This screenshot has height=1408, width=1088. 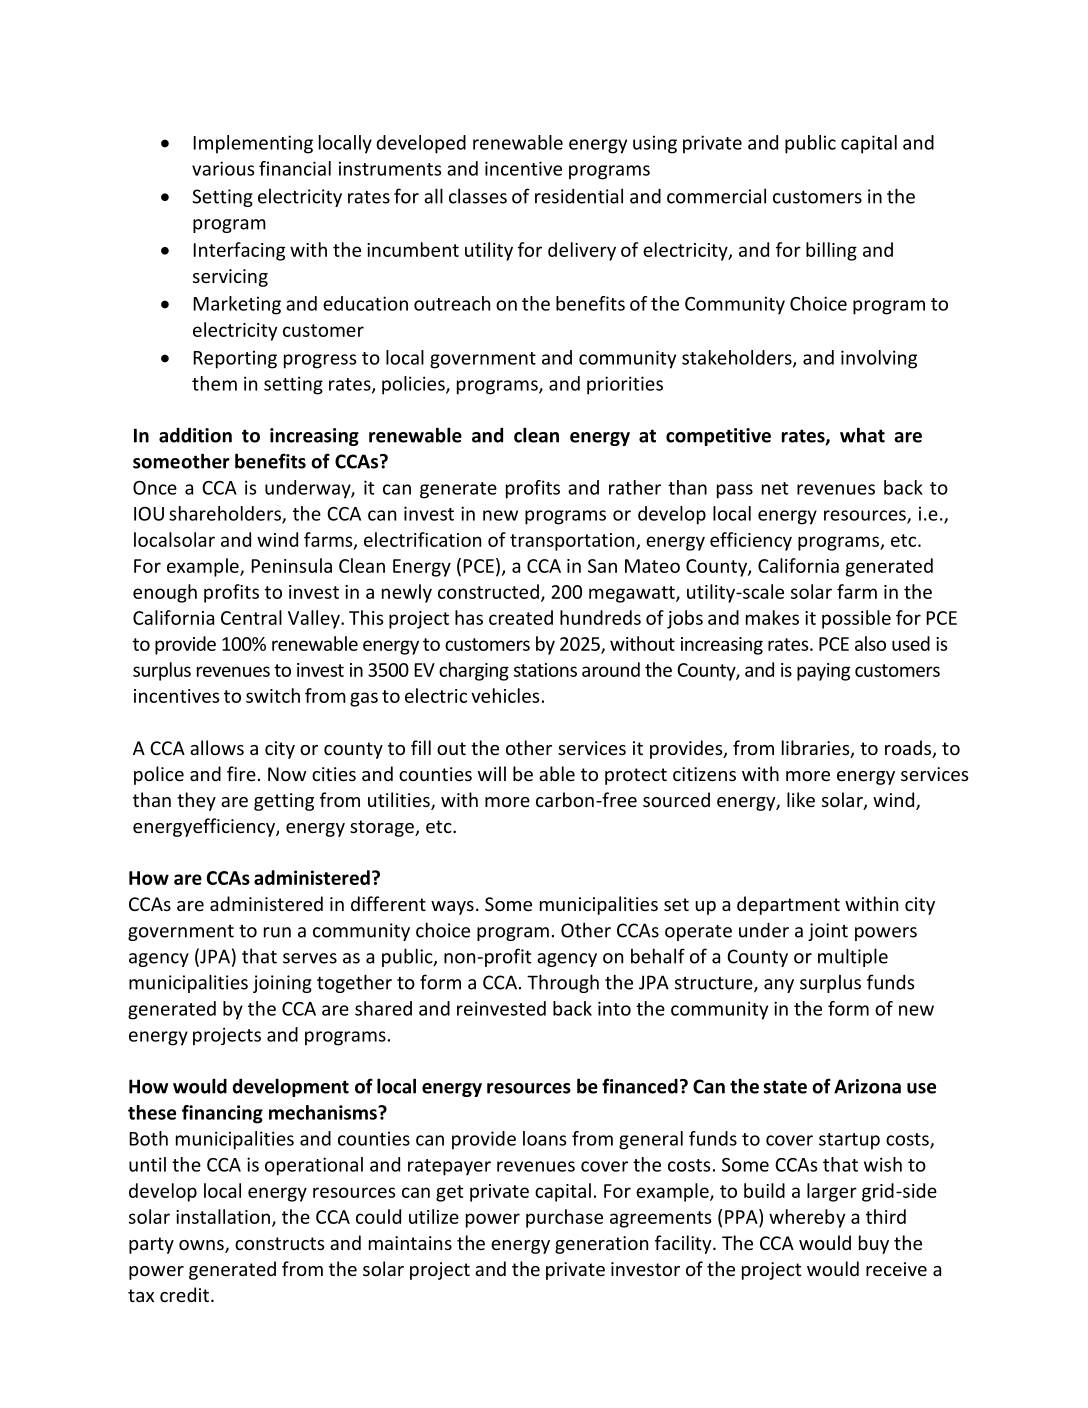 I want to click on owns, so click(x=202, y=1246).
